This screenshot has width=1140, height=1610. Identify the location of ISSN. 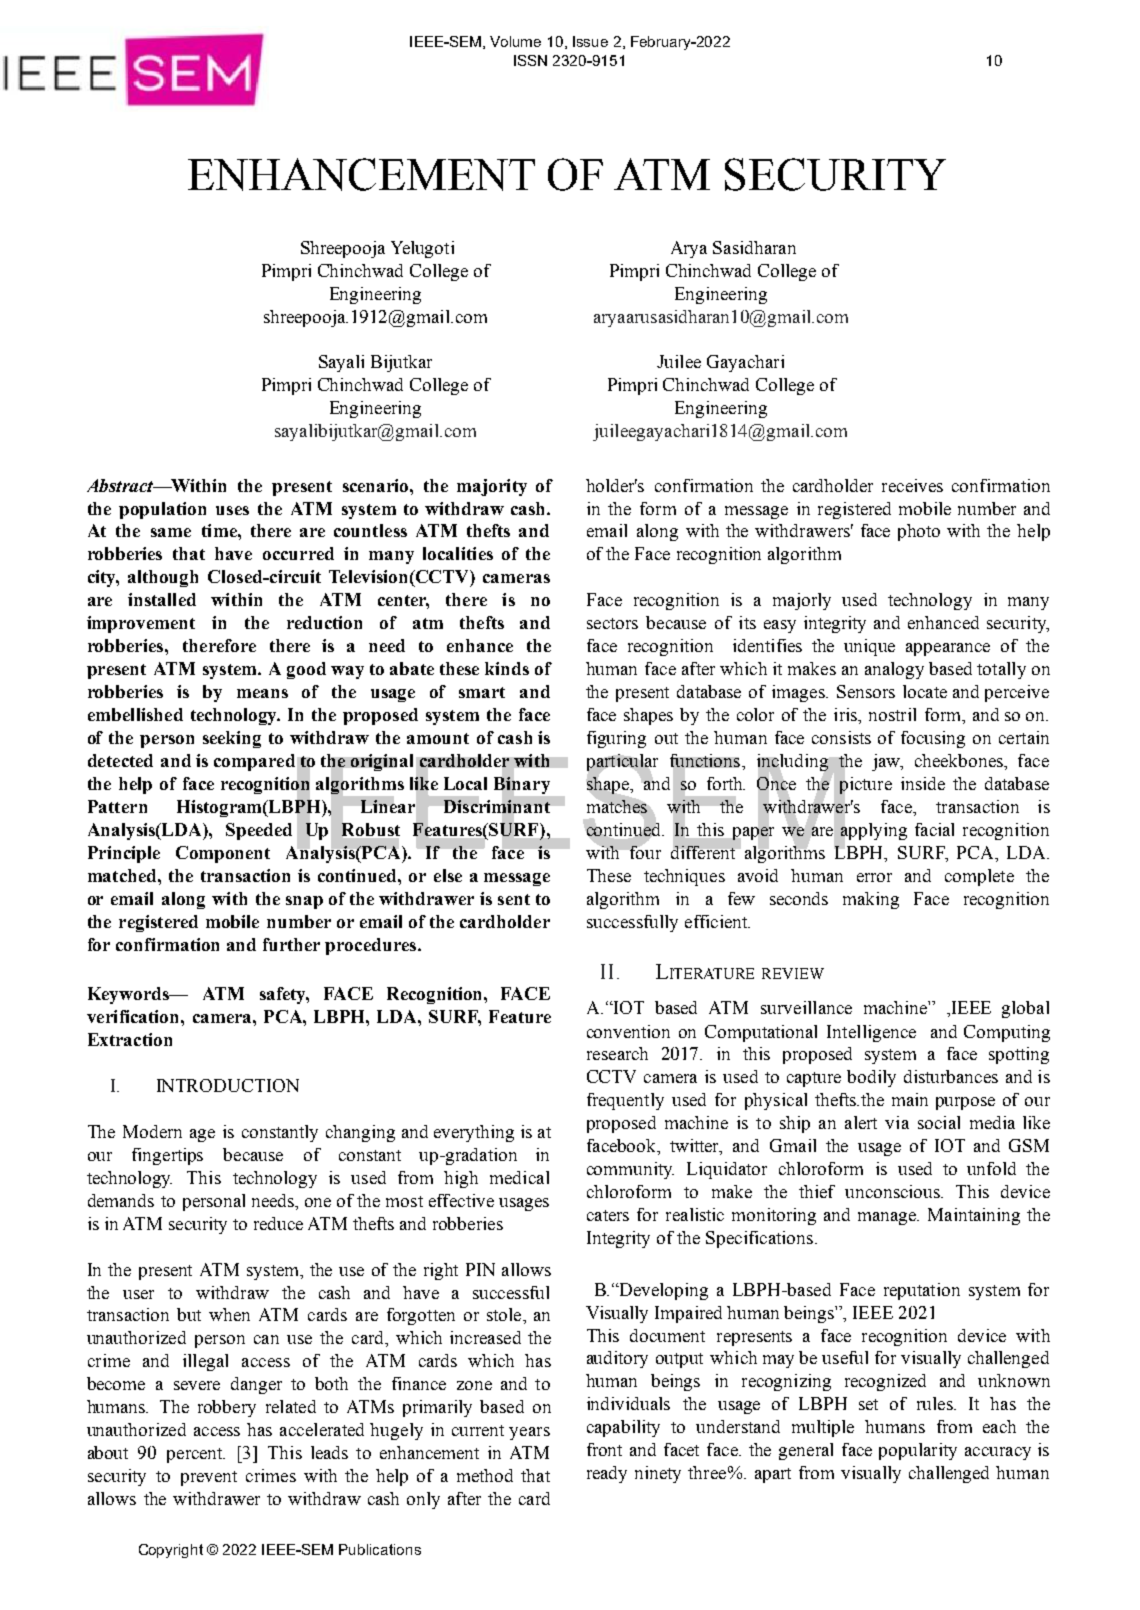
(530, 60).
